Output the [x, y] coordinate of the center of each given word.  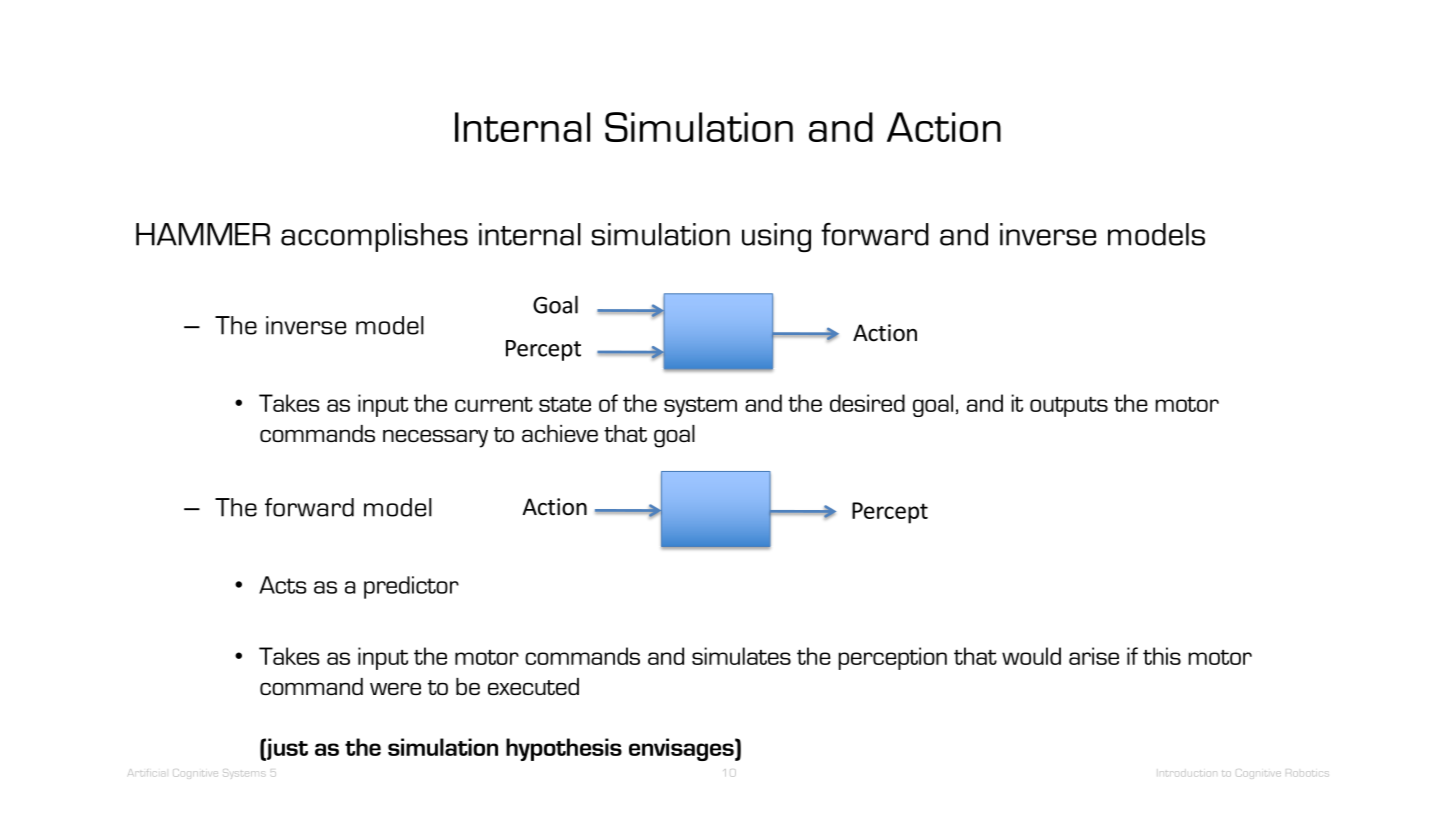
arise [1094, 656]
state [565, 404]
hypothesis [564, 749]
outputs [1069, 407]
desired [867, 403]
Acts [283, 585]
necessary [435, 438]
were [395, 688]
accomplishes [374, 237]
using [776, 237]
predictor [411, 587]
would [1031, 656]
